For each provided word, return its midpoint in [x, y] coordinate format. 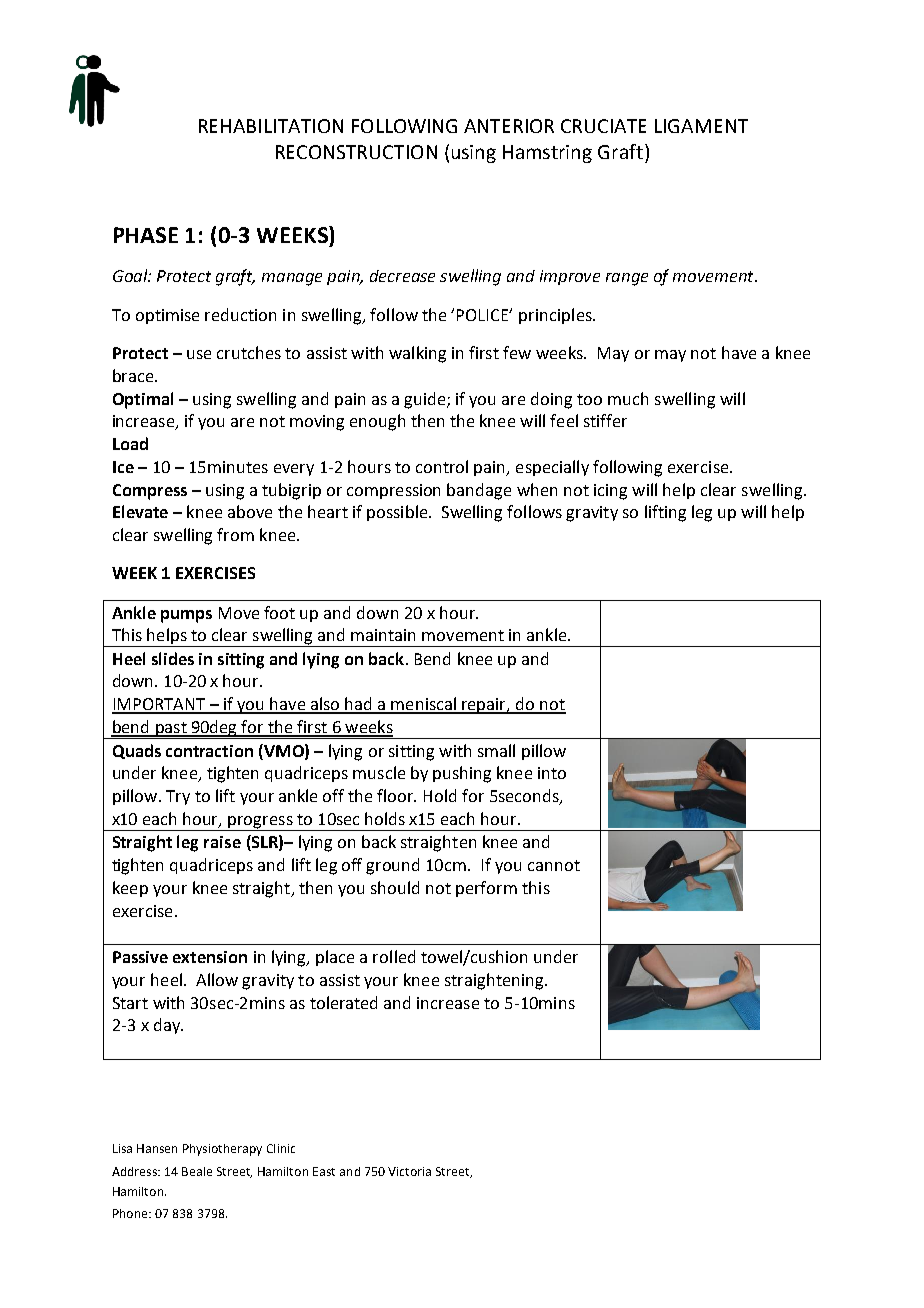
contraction [209, 751]
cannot [554, 865]
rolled [394, 956]
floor [396, 795]
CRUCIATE [603, 126]
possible [398, 513]
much [628, 398]
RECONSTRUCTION [356, 152]
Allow [217, 979]
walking [417, 354]
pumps [186, 616]
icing [610, 492]
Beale [197, 1171]
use [199, 354]
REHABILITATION [271, 126]
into [552, 773]
